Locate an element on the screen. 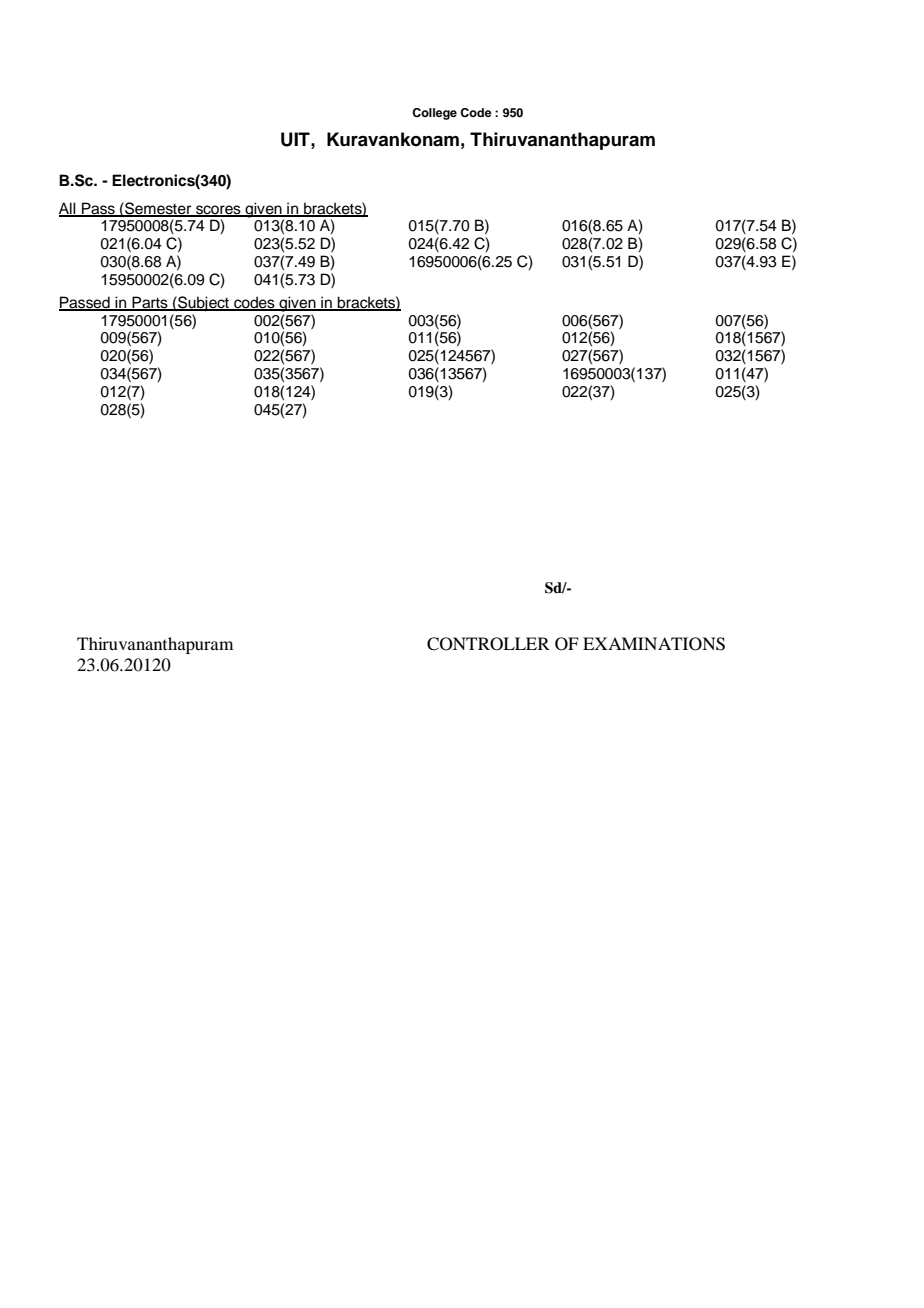  EXAMINATIONS is located at coordinates (654, 644).
